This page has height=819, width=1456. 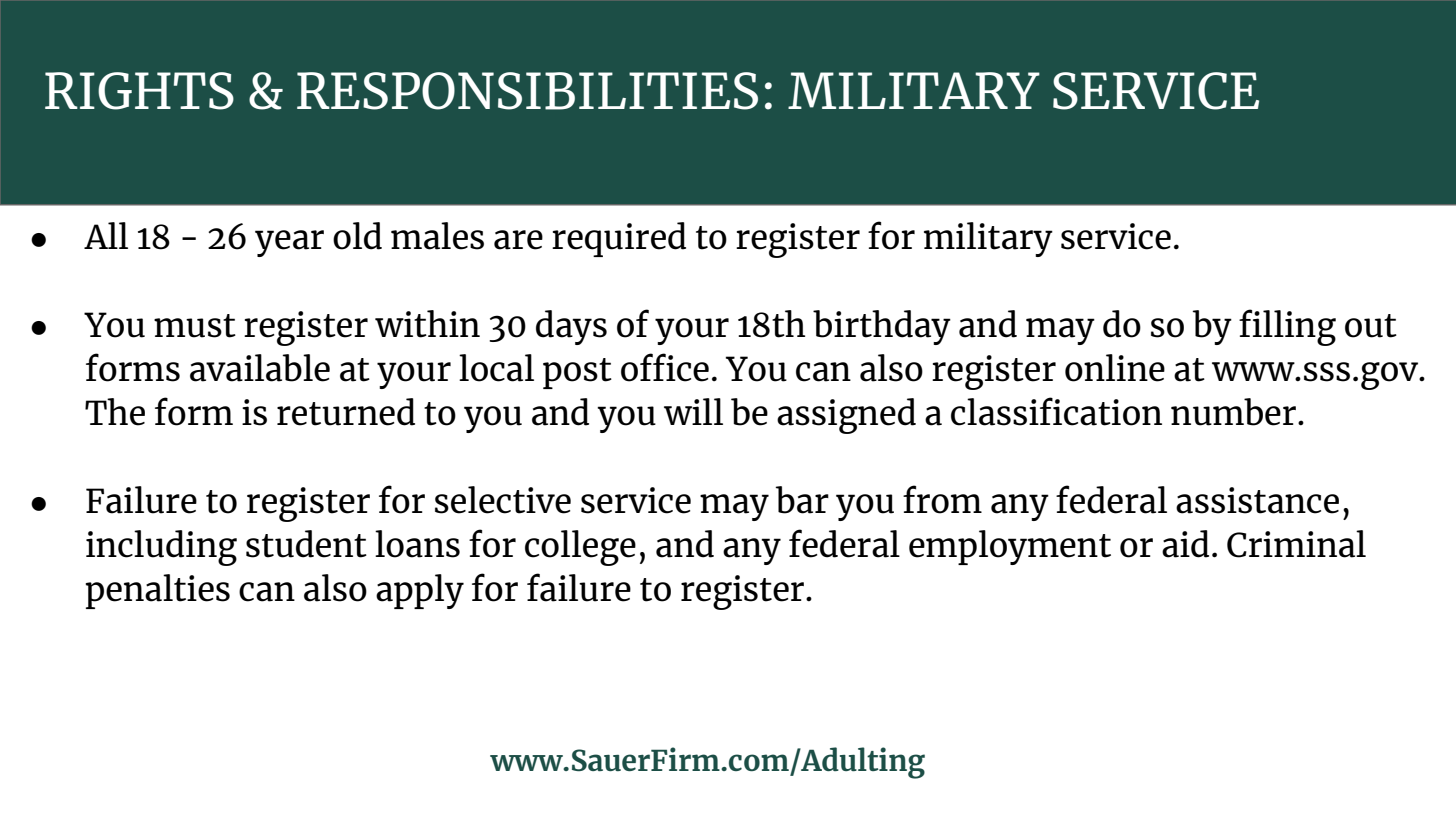 What do you see at coordinates (580, 548) in the page?
I see `college` at bounding box center [580, 548].
